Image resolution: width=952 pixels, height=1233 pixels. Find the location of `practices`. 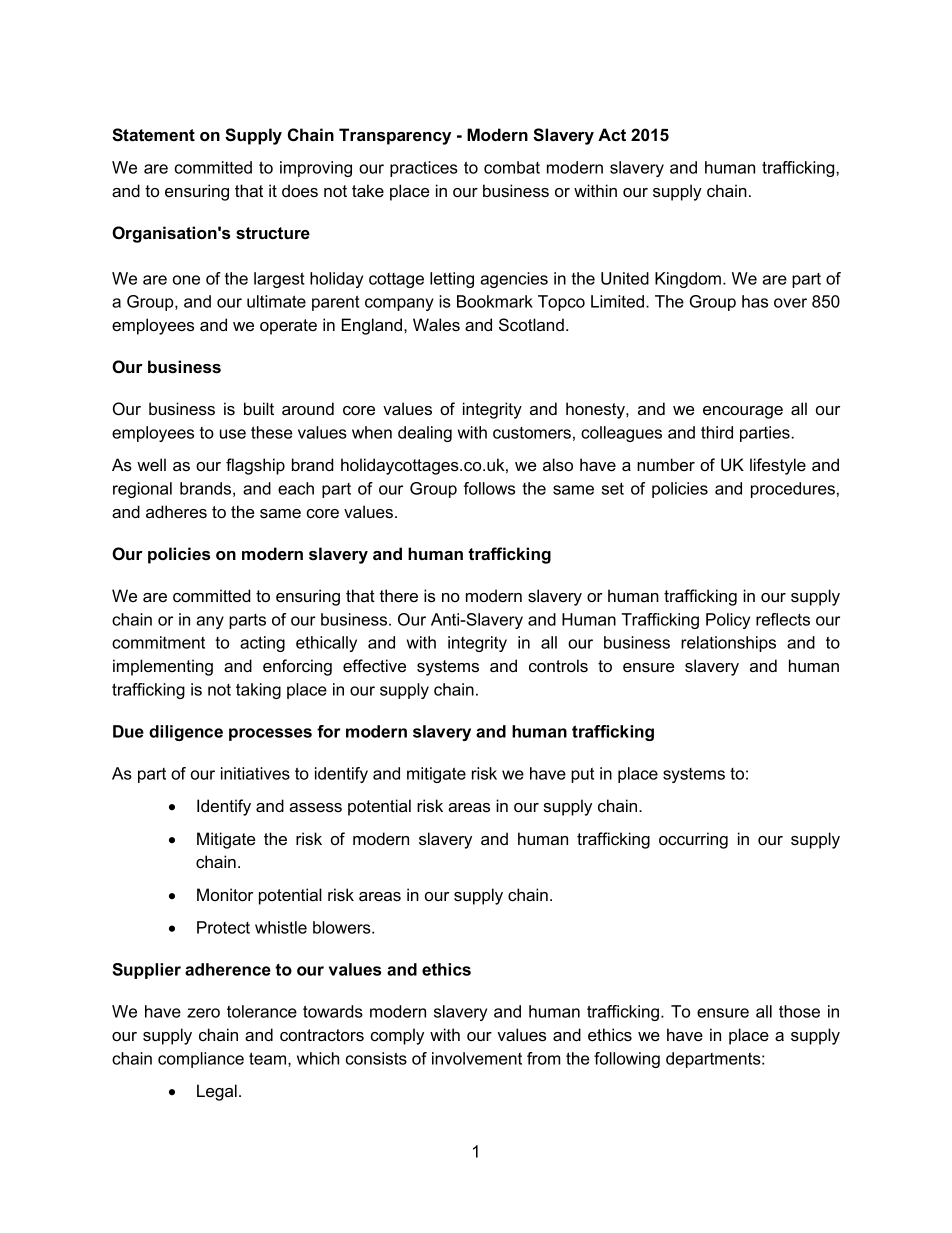

practices is located at coordinates (424, 169).
